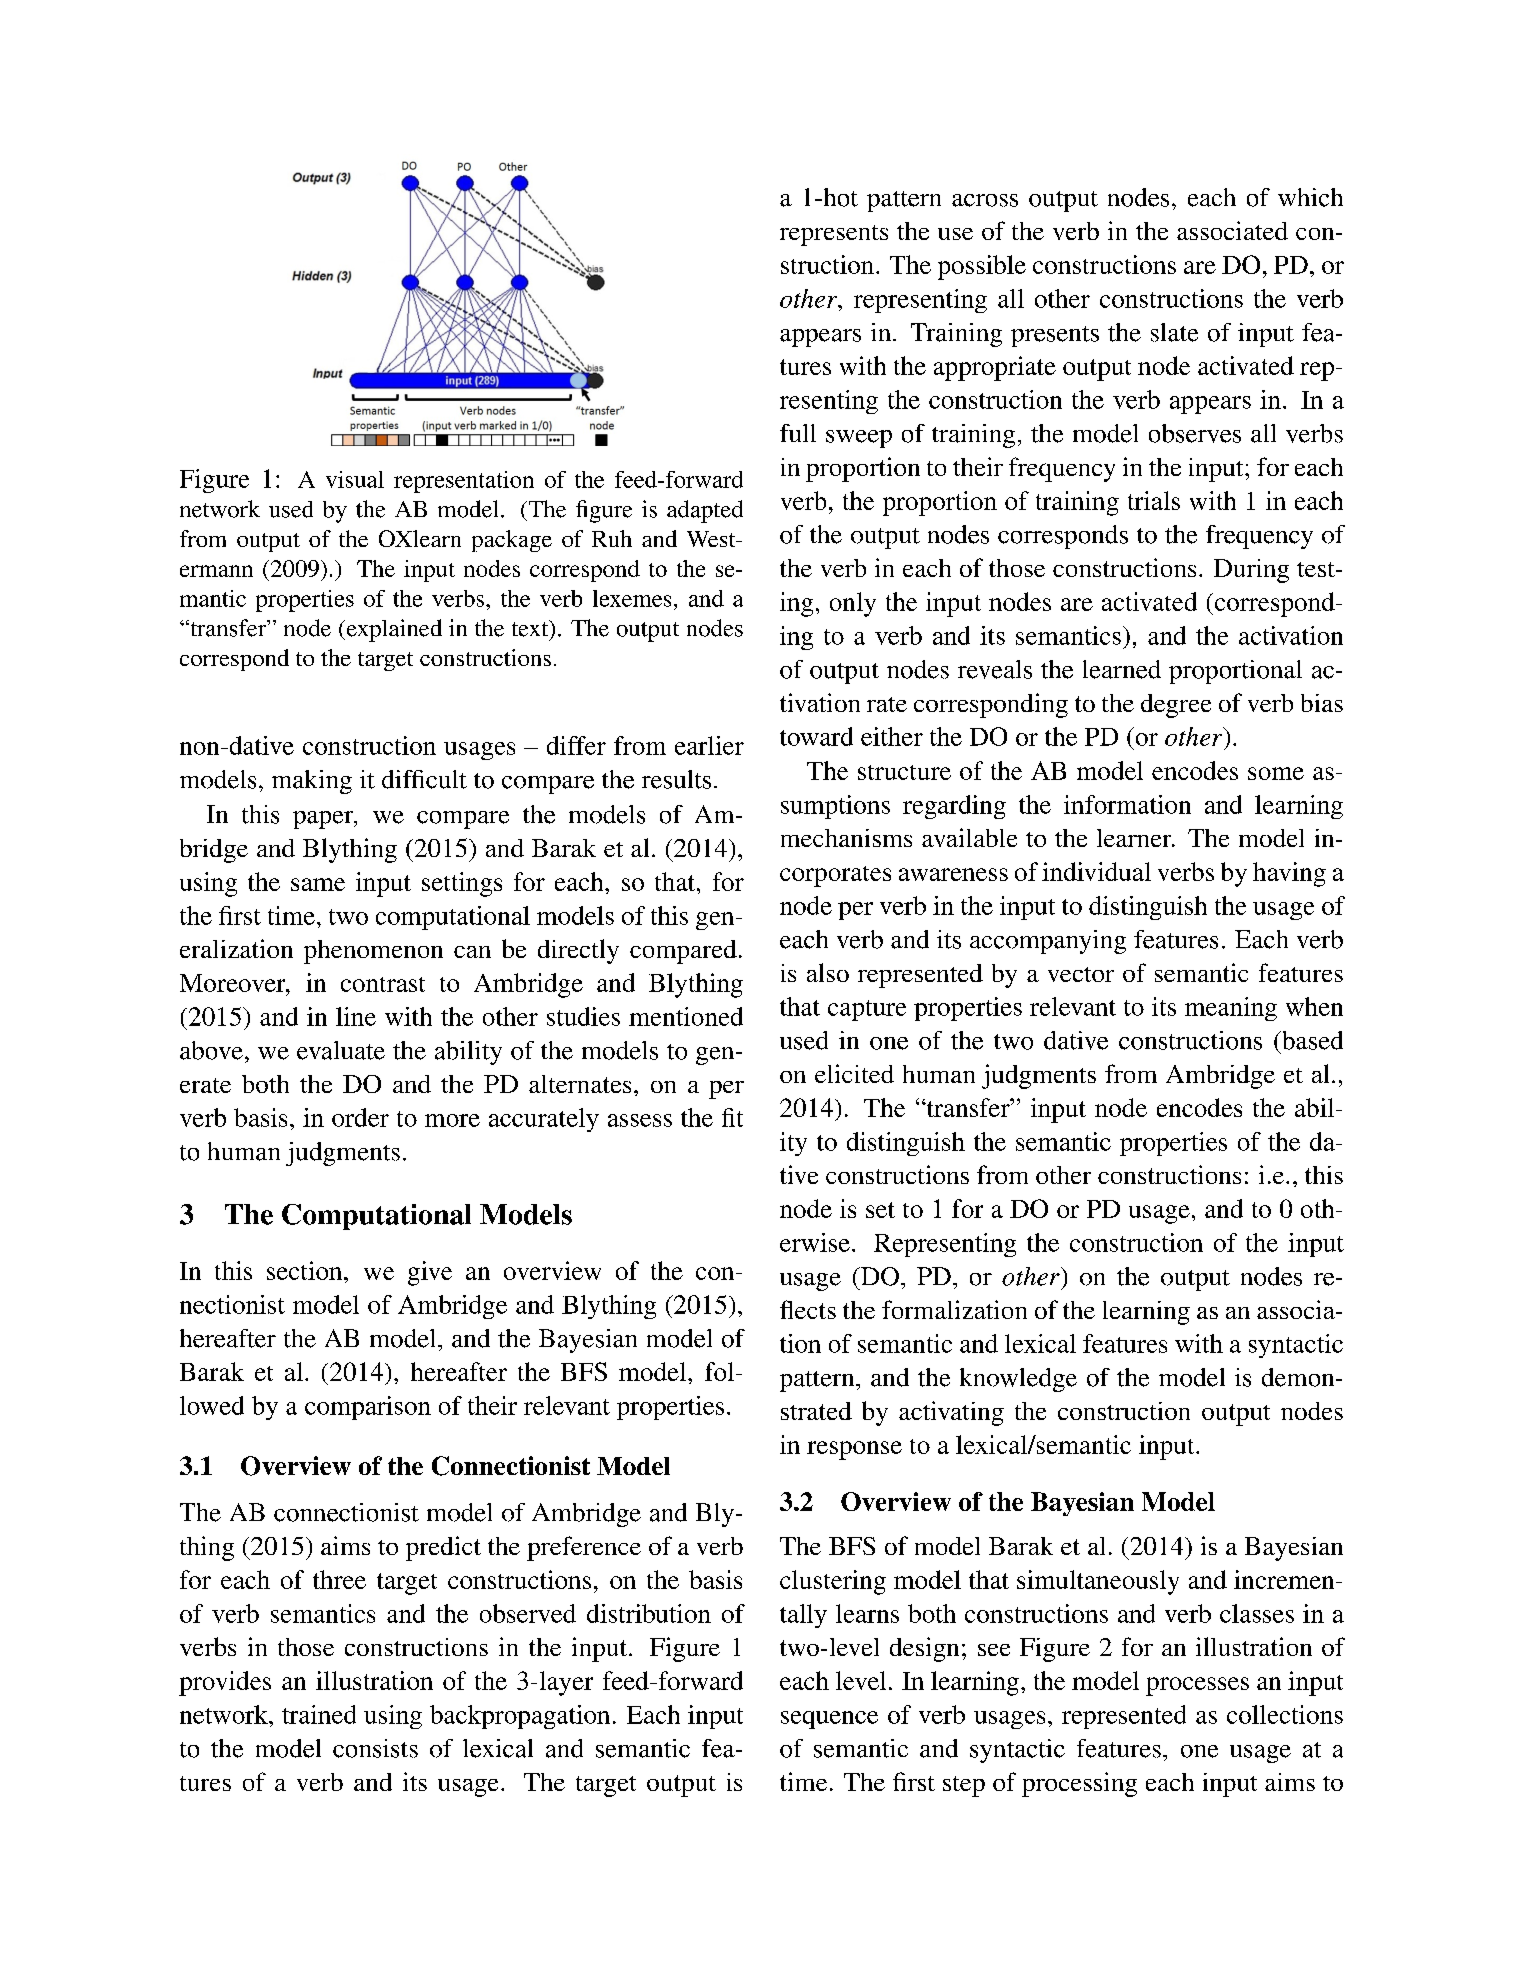  I want to click on slate, so click(1174, 332).
